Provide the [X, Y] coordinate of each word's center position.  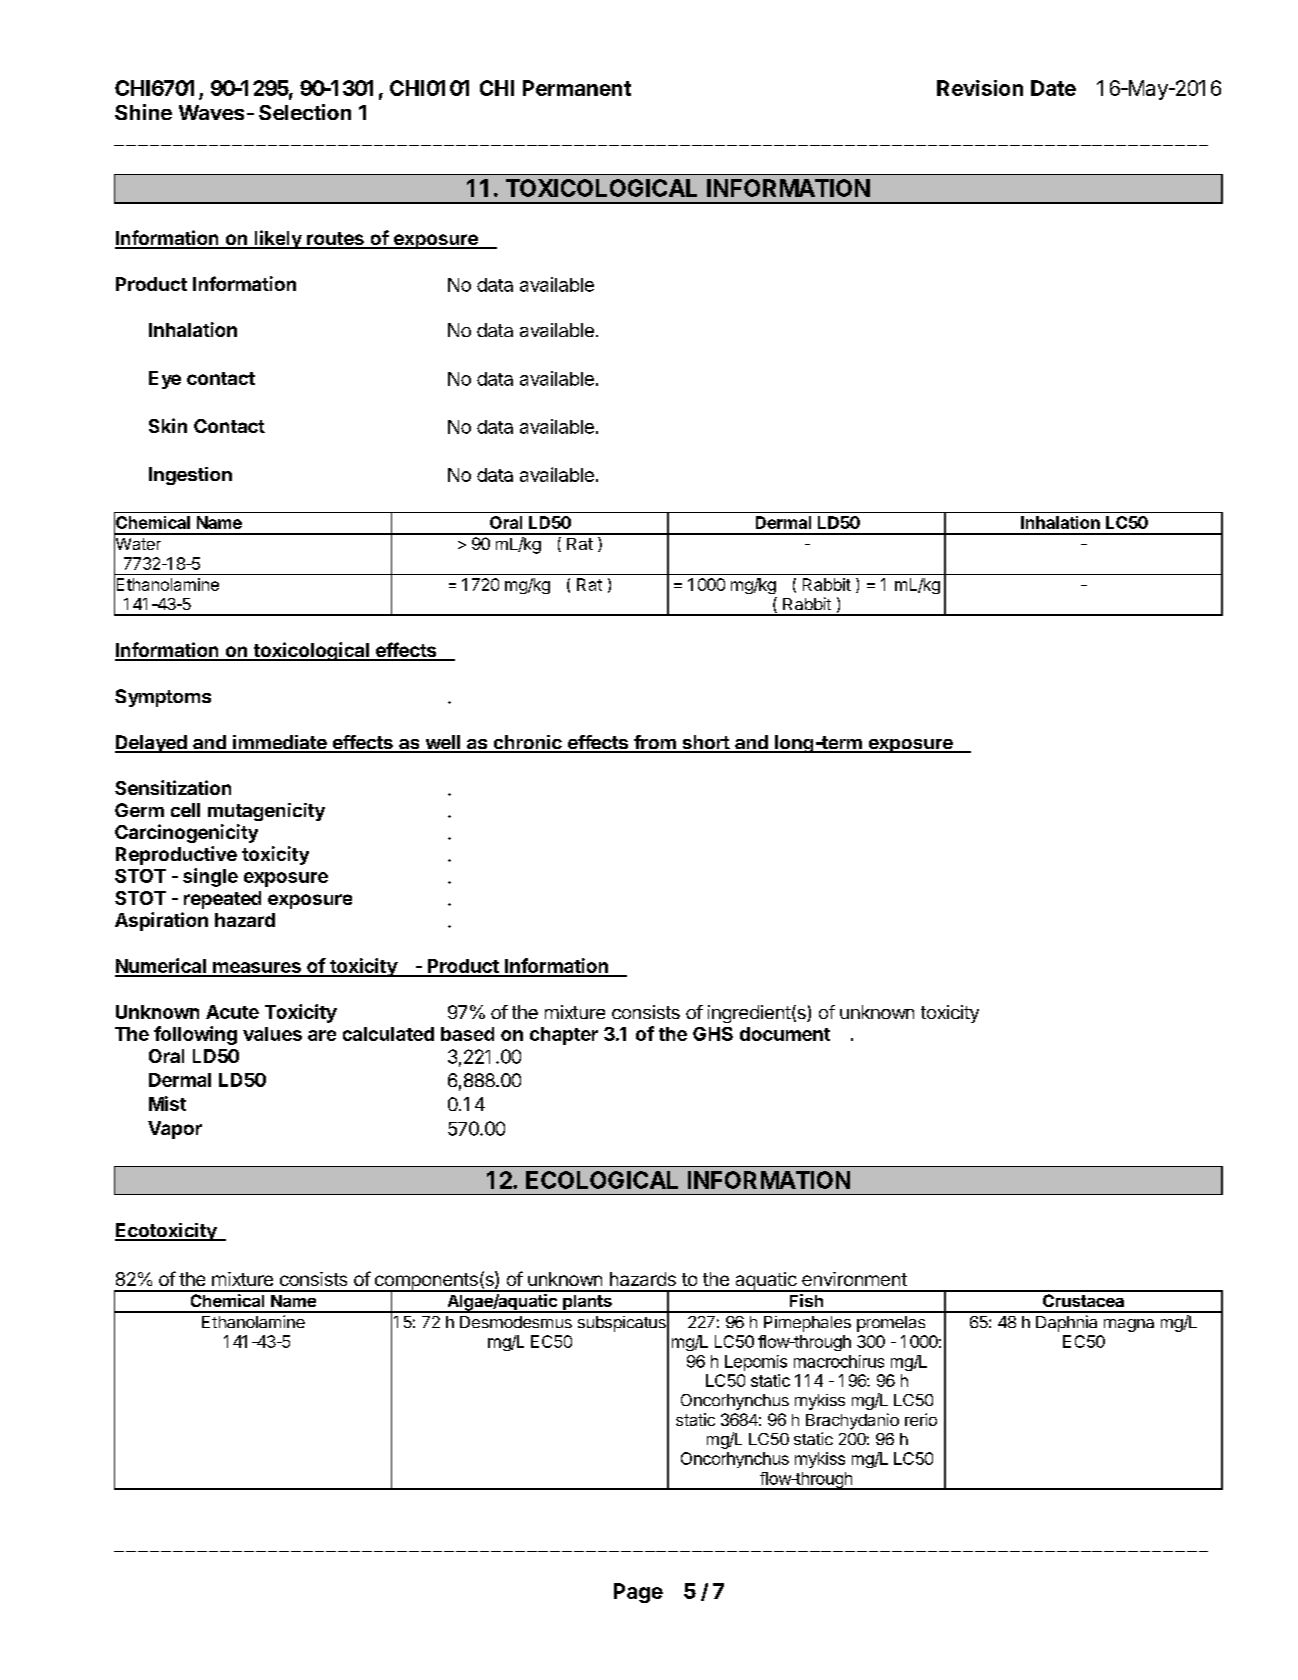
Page [638, 1593]
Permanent [577, 88]
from [655, 743]
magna [1129, 1325]
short [705, 743]
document [785, 1034]
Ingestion [190, 476]
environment [854, 1279]
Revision [980, 88]
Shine [143, 112]
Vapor [175, 1130]
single [210, 877]
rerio [921, 1419]
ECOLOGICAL [602, 1180]
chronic [527, 743]
